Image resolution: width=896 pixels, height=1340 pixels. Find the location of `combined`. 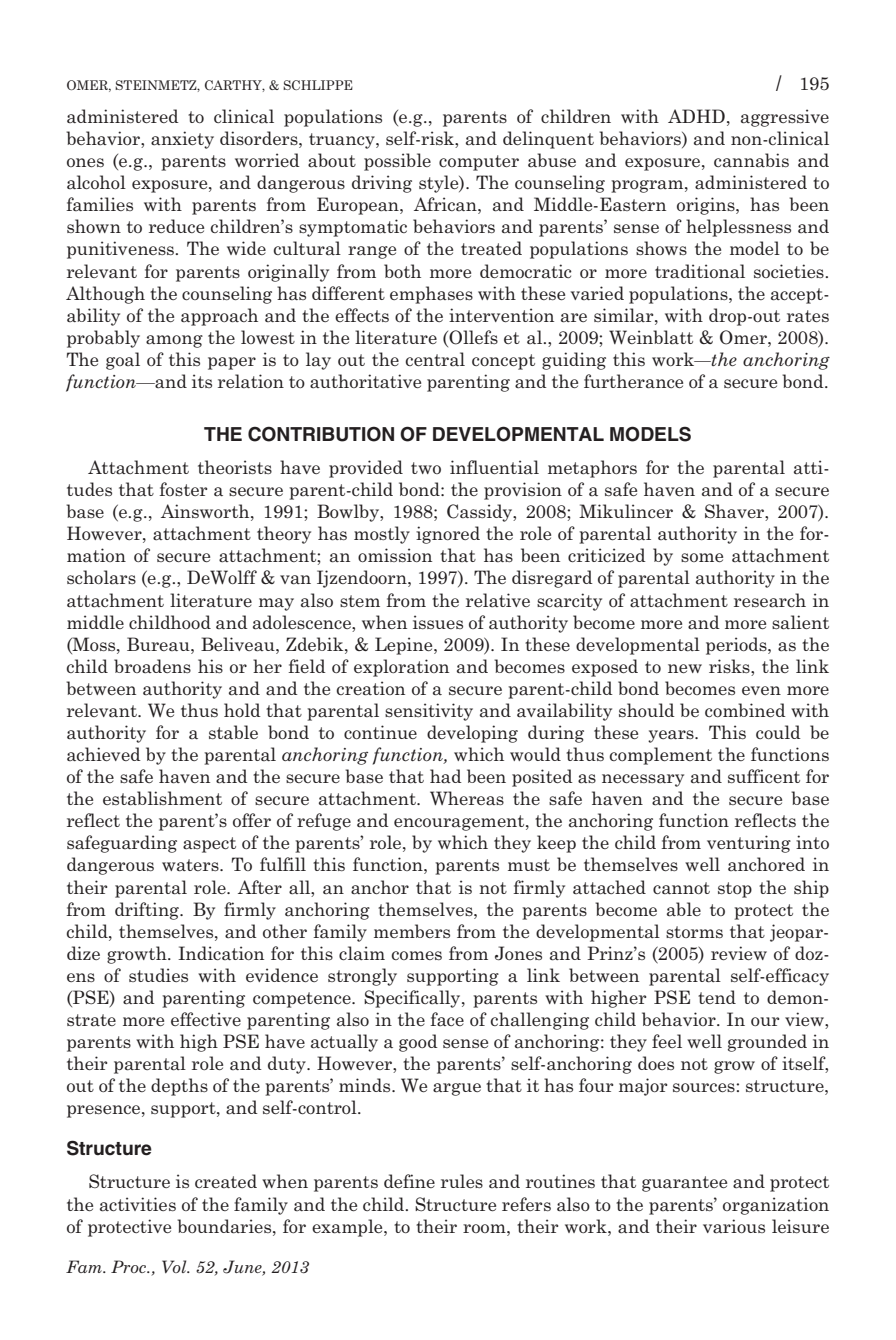

combined is located at coordinates (745, 710).
